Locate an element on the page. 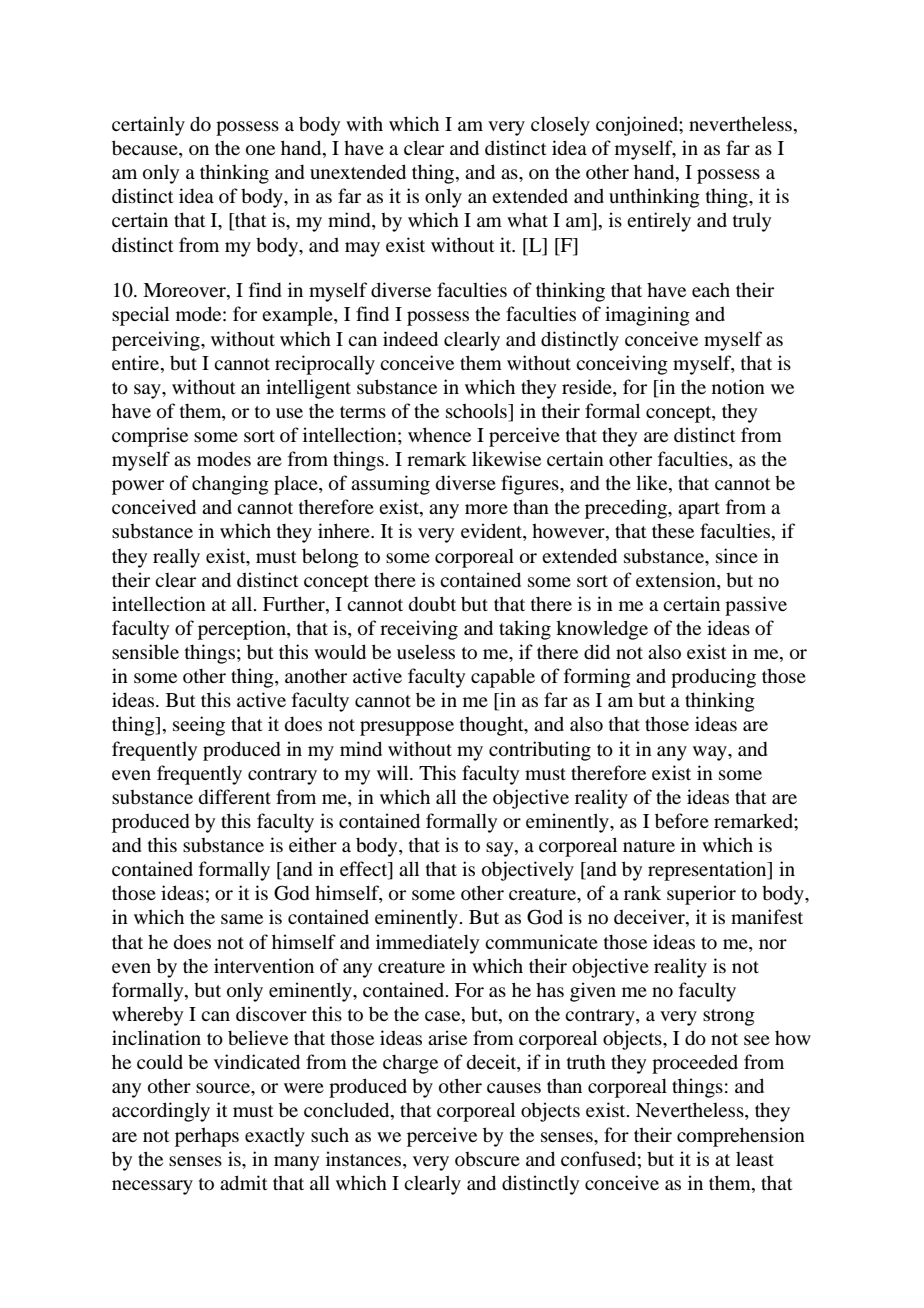 The height and width of the image is (1308, 924). one is located at coordinates (260, 150).
